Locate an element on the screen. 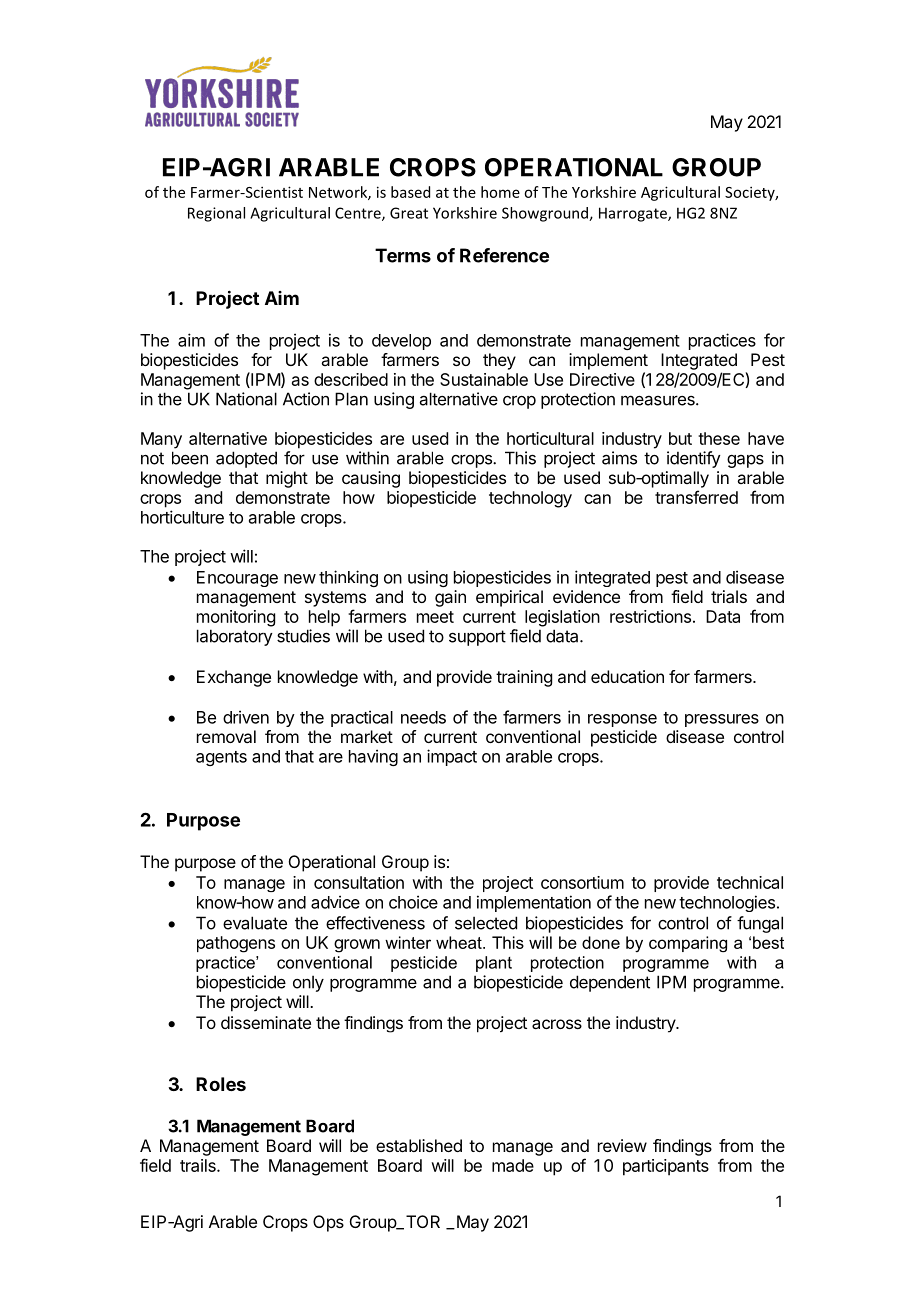 This screenshot has height=1308, width=924. Great is located at coordinates (409, 213).
